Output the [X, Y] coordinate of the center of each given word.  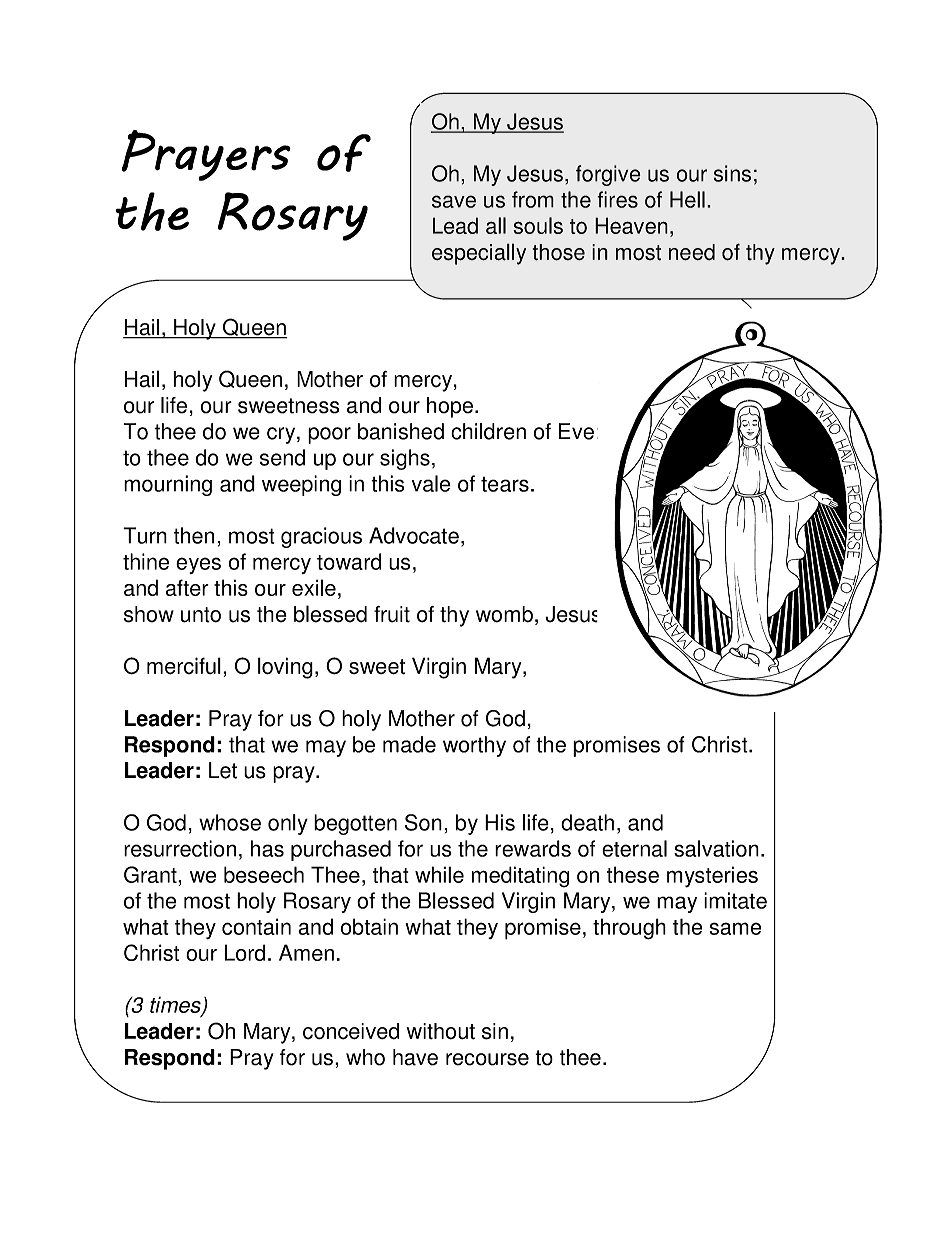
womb [504, 614]
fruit [392, 614]
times [176, 1005]
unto [201, 615]
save [454, 201]
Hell [687, 199]
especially [479, 254]
